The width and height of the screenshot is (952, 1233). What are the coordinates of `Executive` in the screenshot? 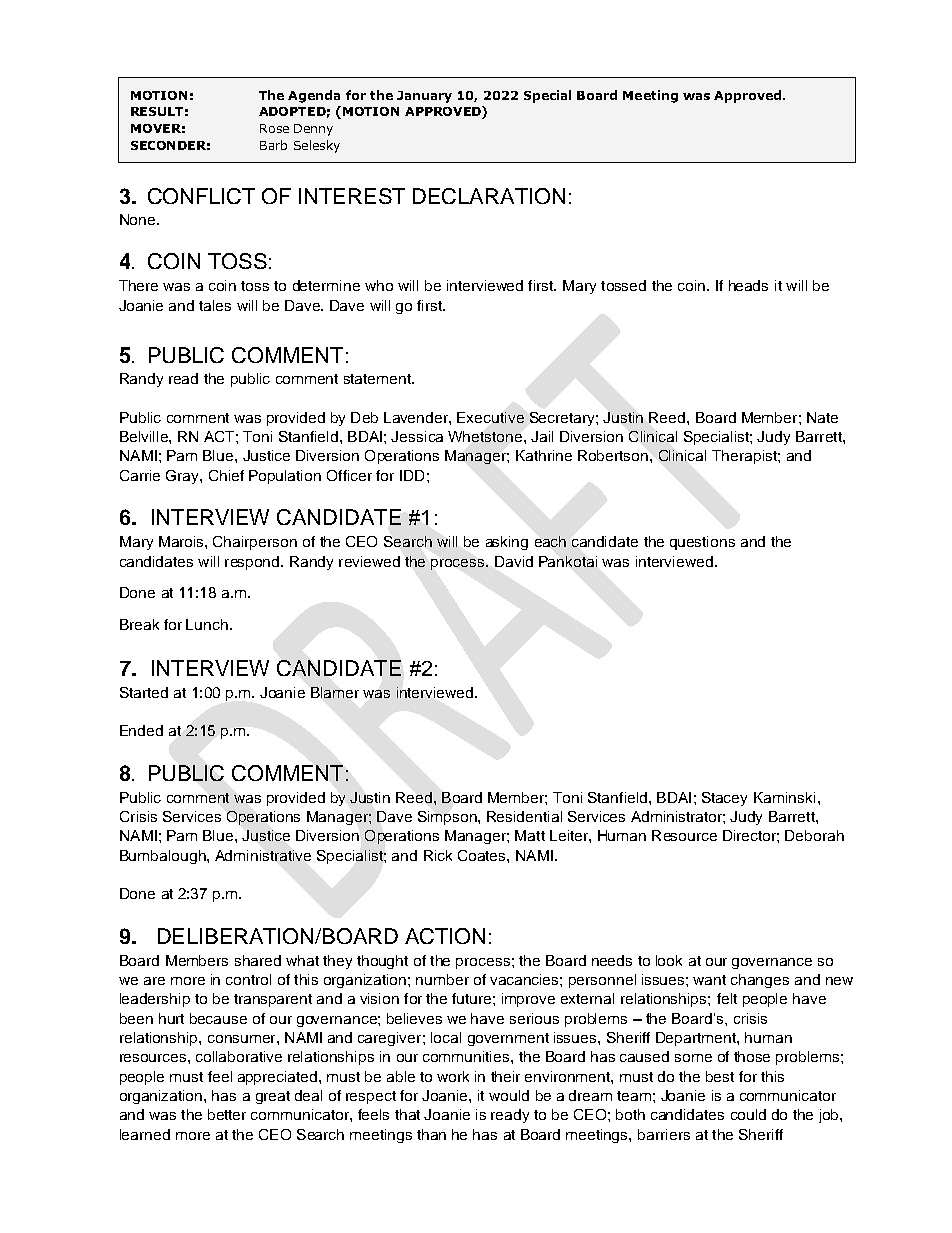 It's located at (490, 417).
